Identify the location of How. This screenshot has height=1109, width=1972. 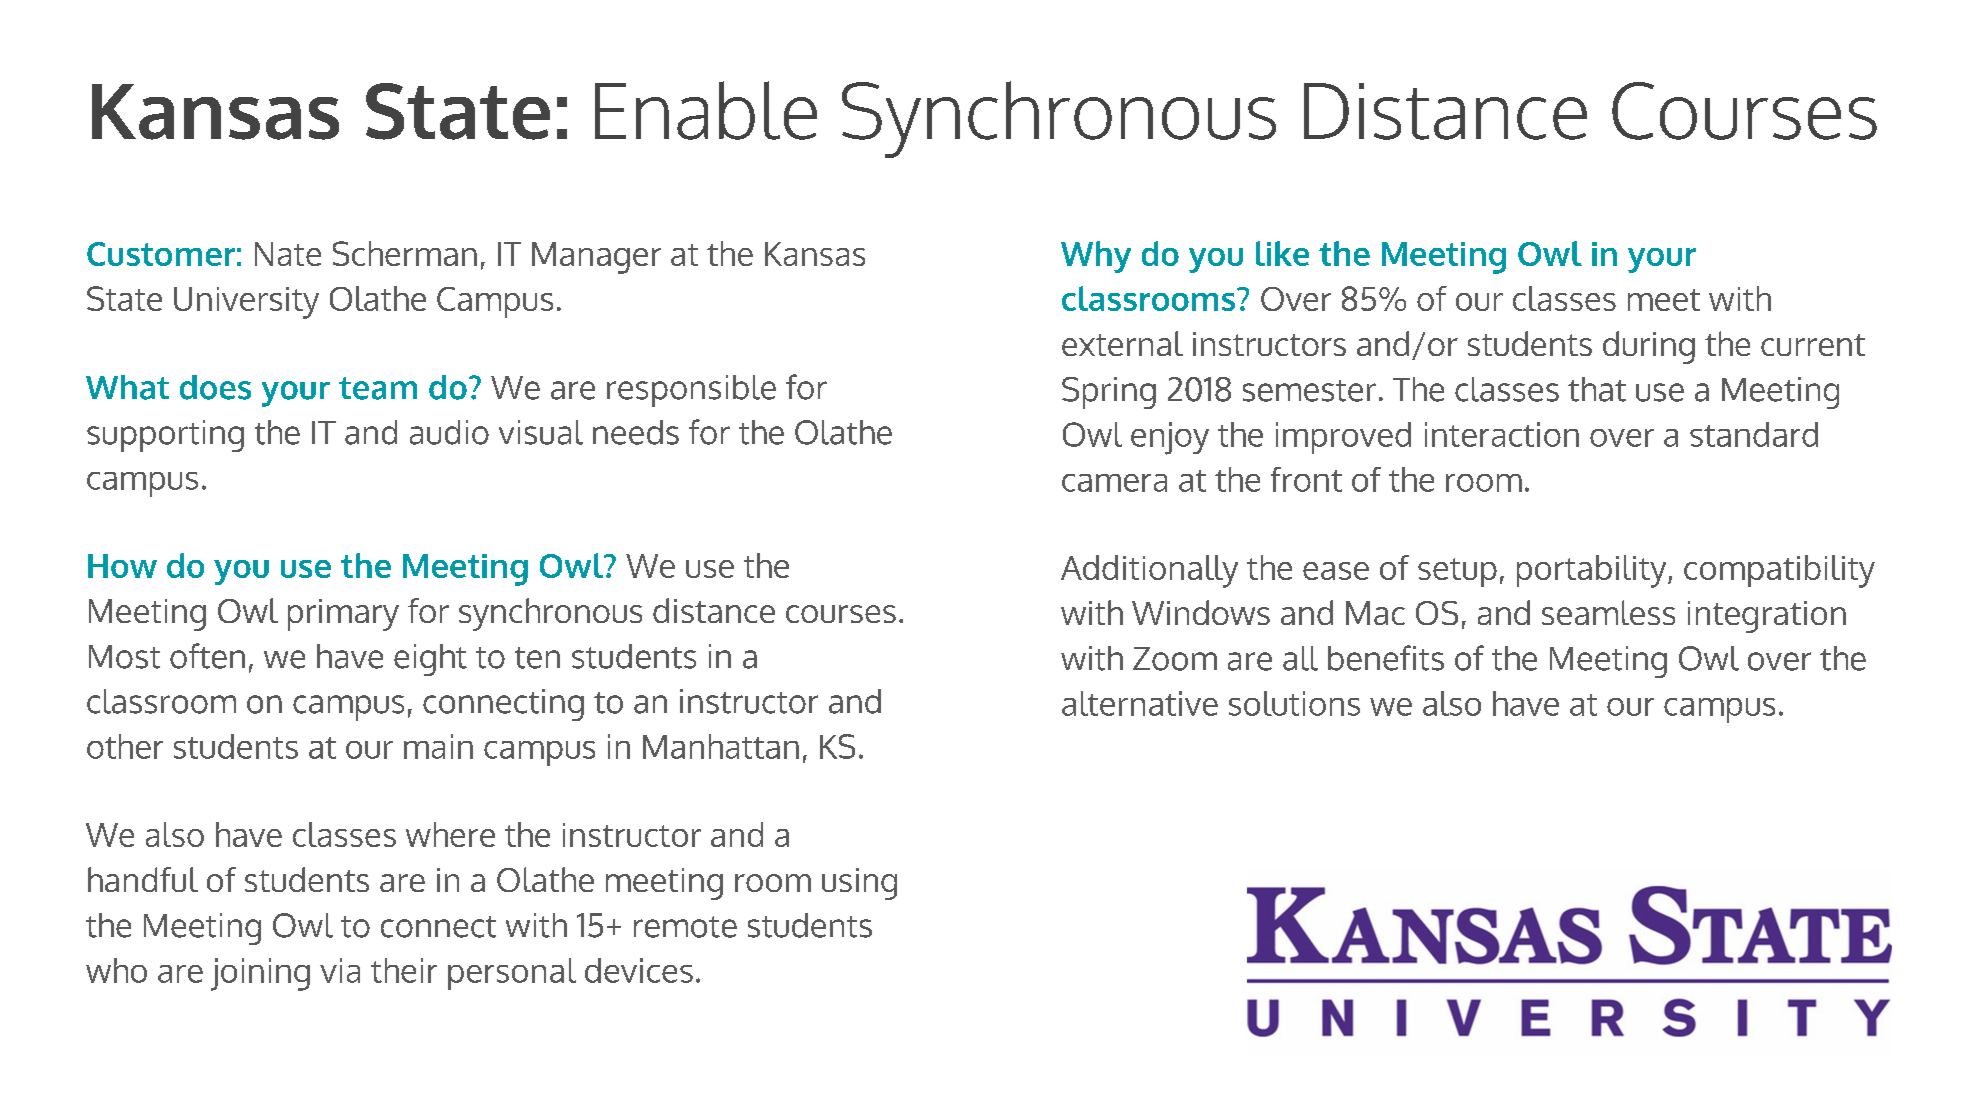
(122, 566).
